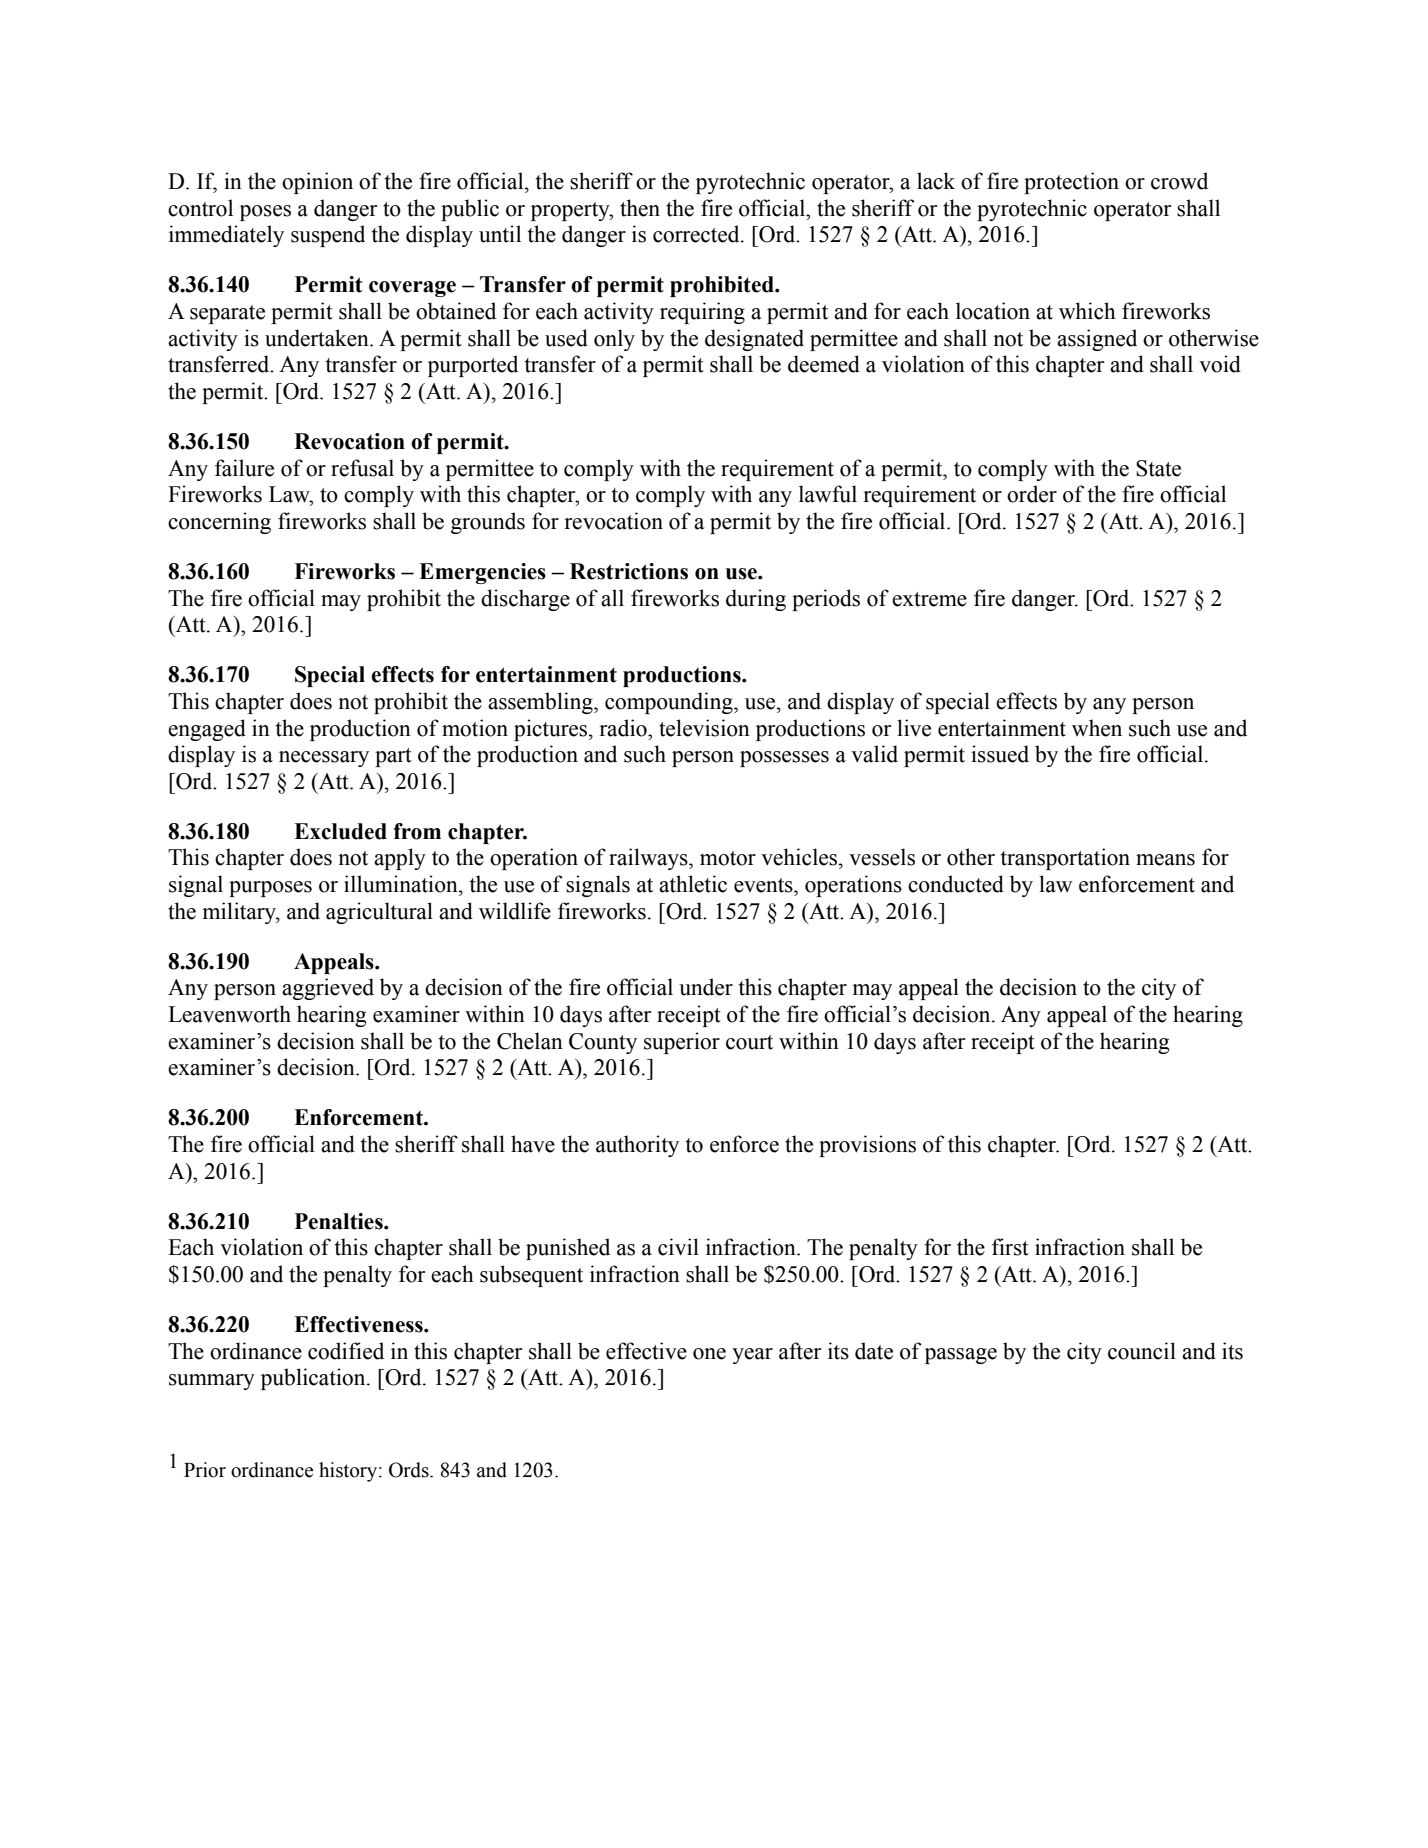 The height and width of the screenshot is (1848, 1428). What do you see at coordinates (328, 236) in the screenshot?
I see `suspend` at bounding box center [328, 236].
